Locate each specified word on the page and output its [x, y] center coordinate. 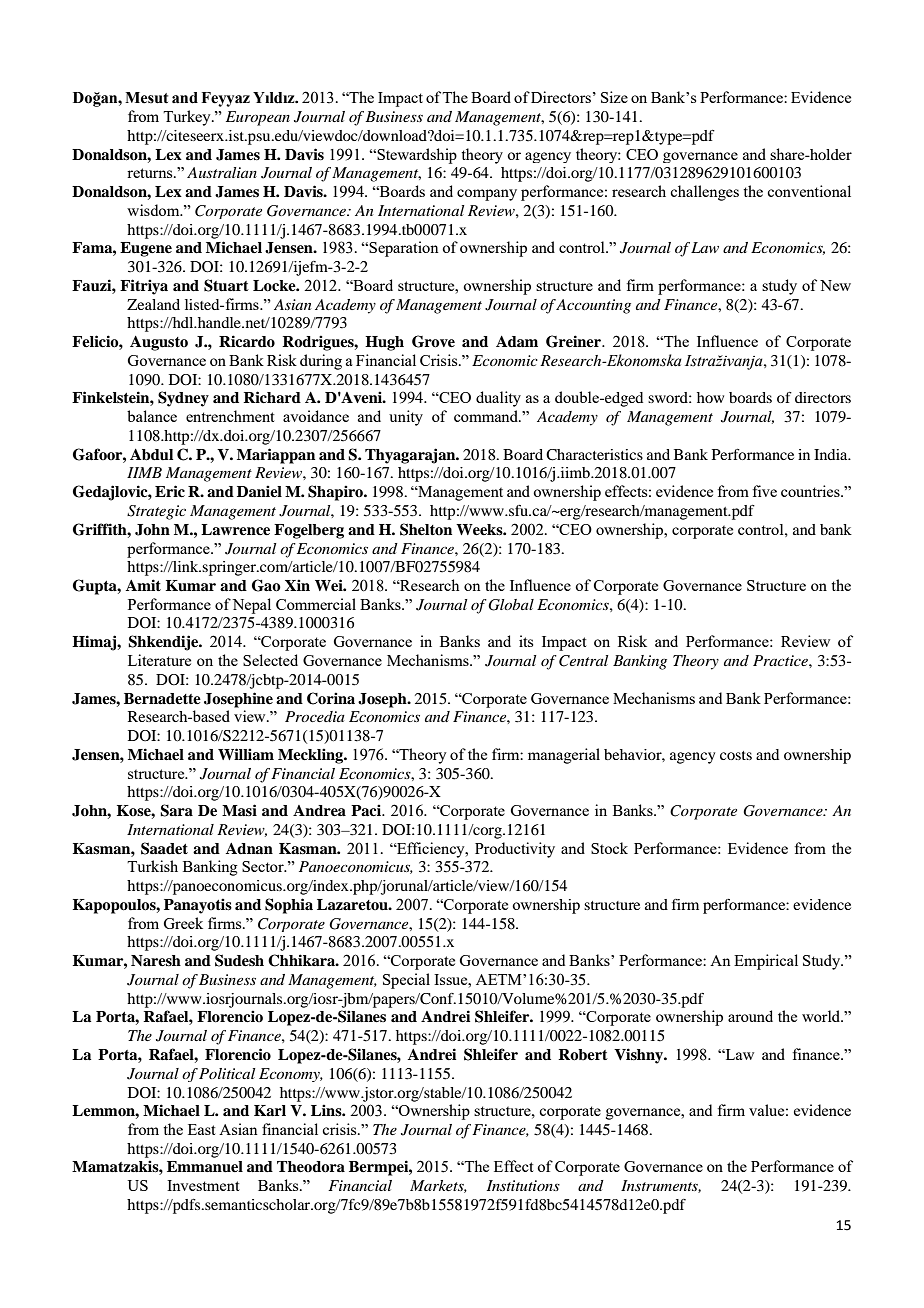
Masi [239, 810]
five [764, 491]
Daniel [259, 491]
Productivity [515, 850]
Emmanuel [205, 1167]
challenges [704, 193]
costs [736, 755]
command [487, 416]
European [258, 118]
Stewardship [416, 156]
